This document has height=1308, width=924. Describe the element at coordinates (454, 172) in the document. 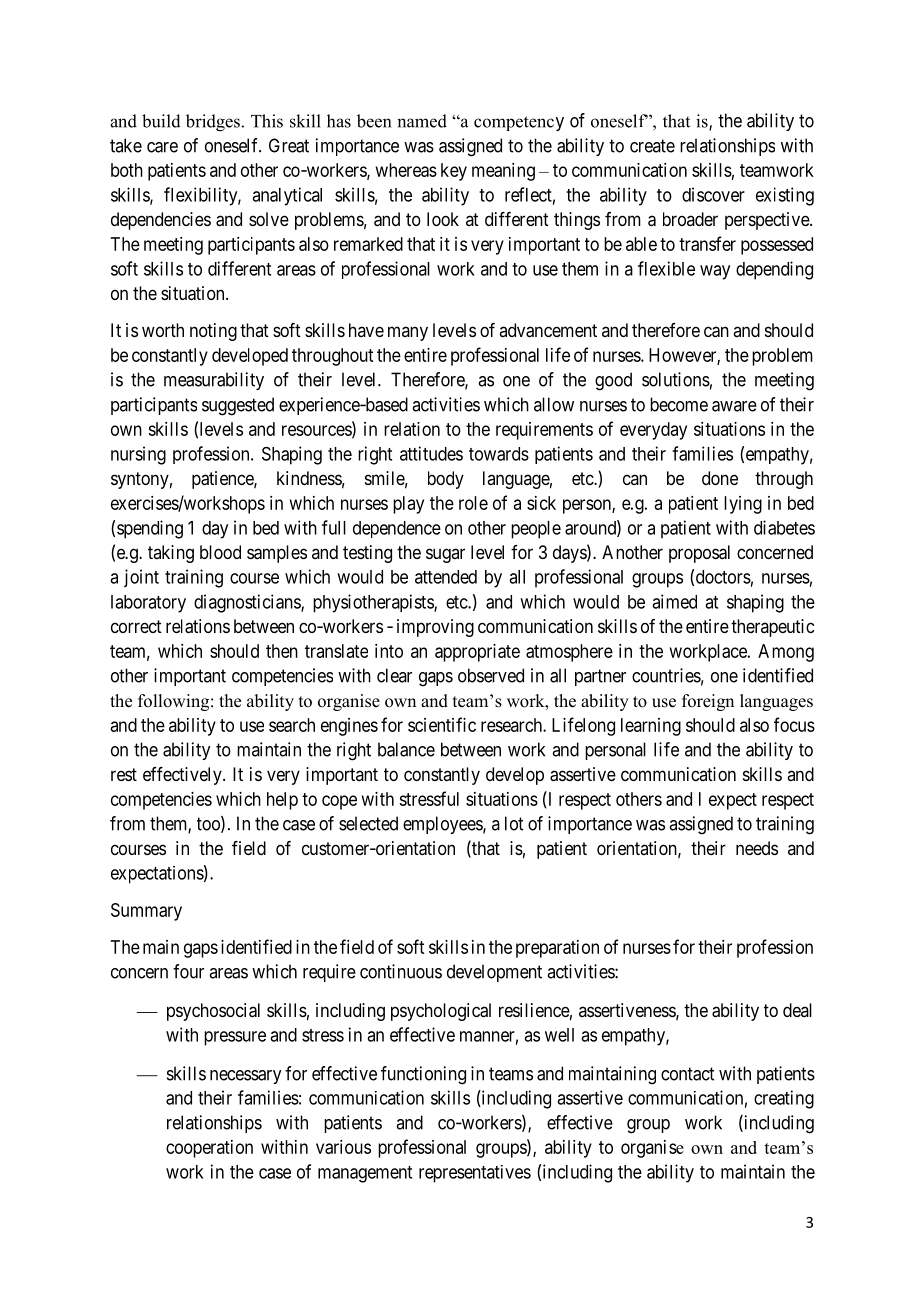

I see `key` at that location.
